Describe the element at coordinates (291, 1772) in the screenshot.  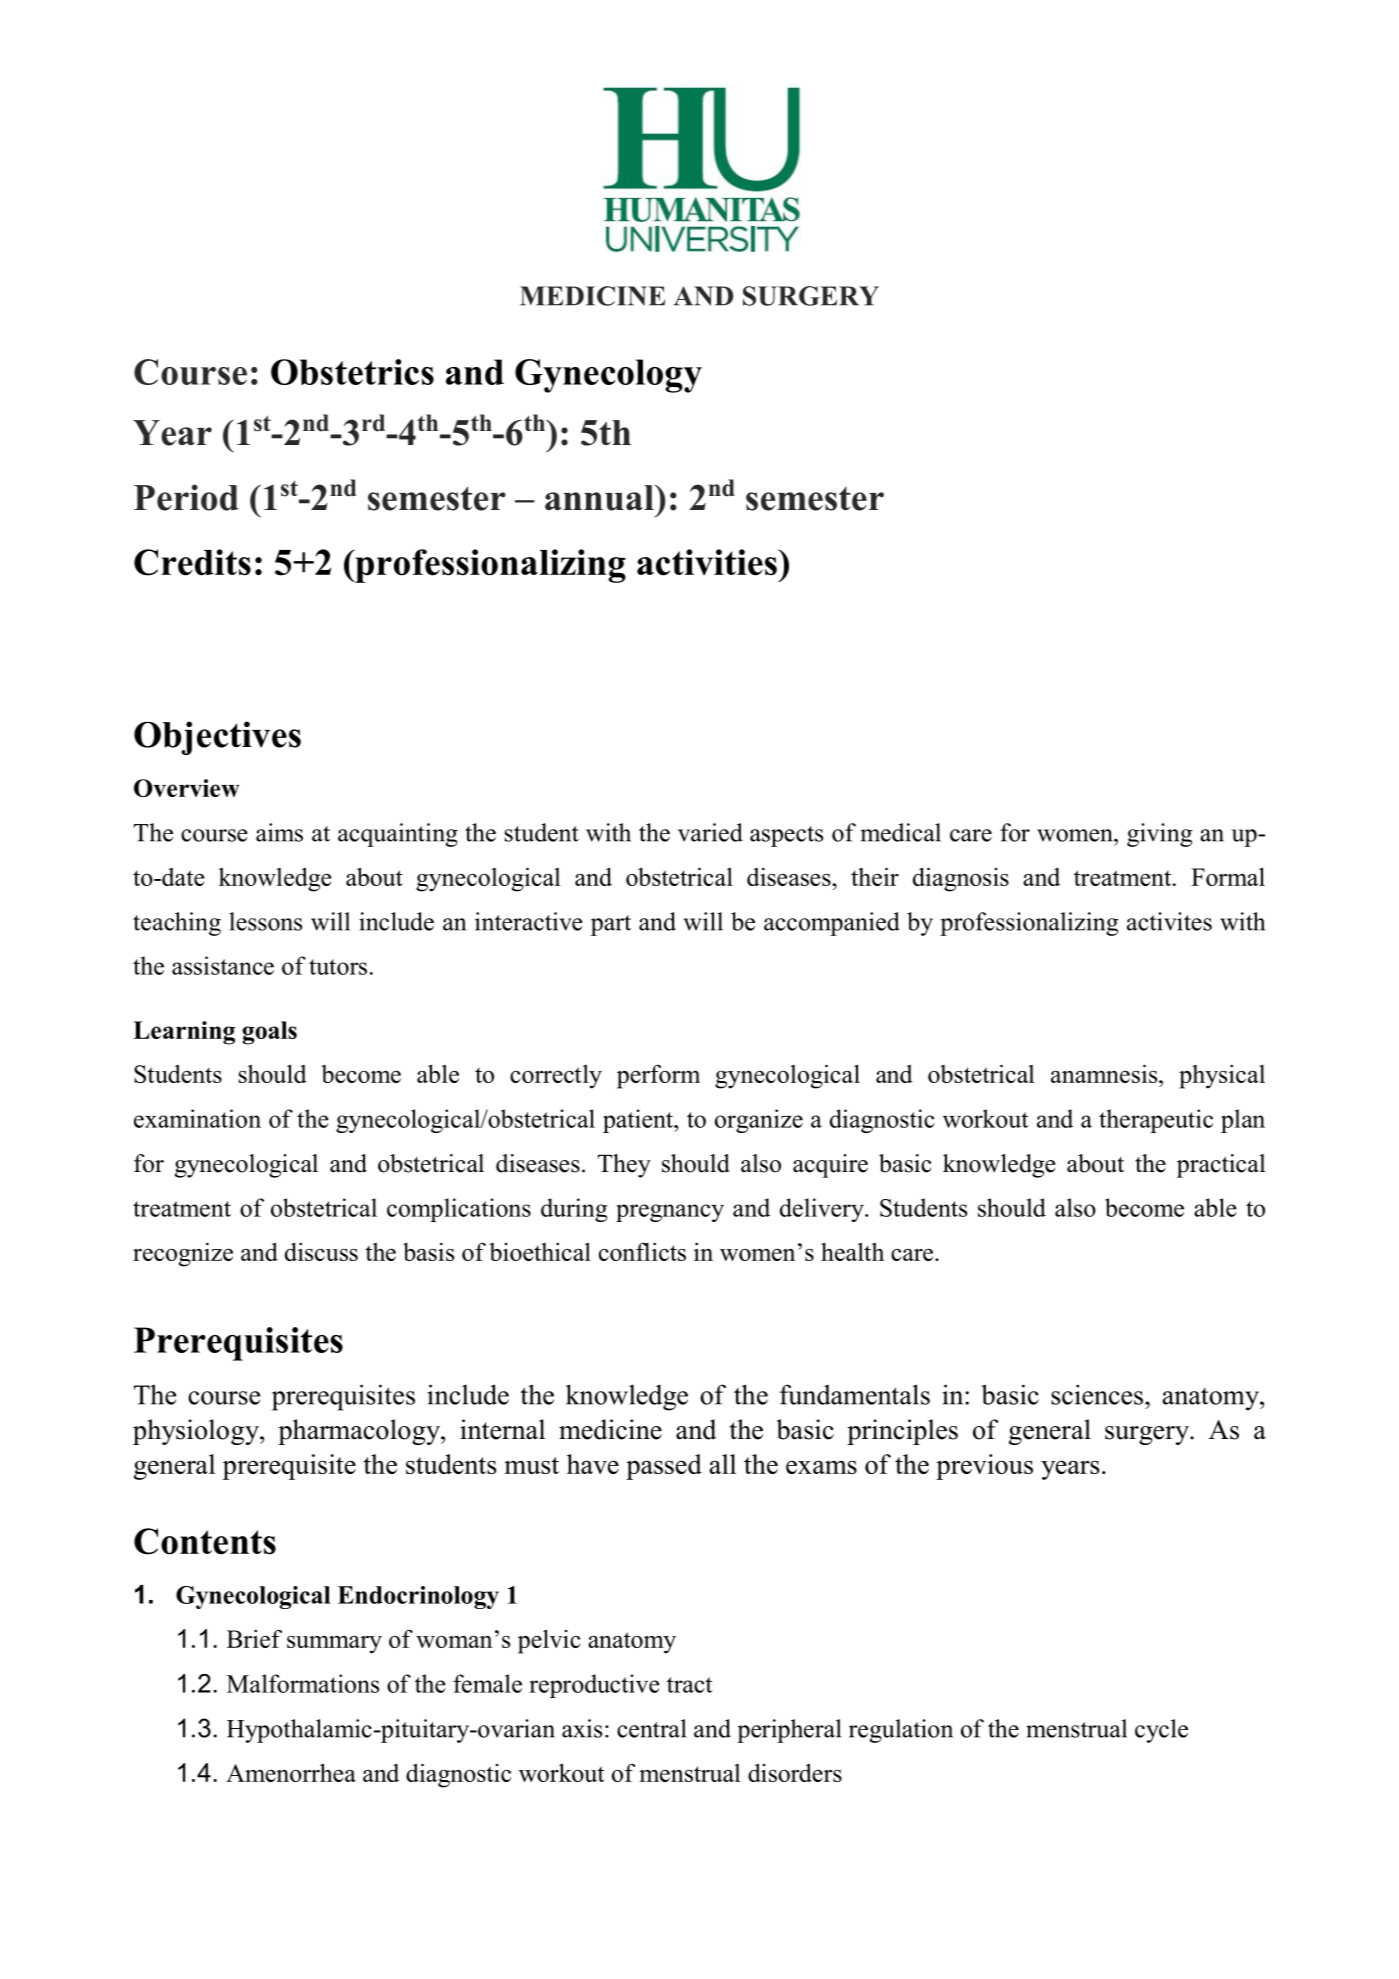
I see `Amenorrhea` at that location.
